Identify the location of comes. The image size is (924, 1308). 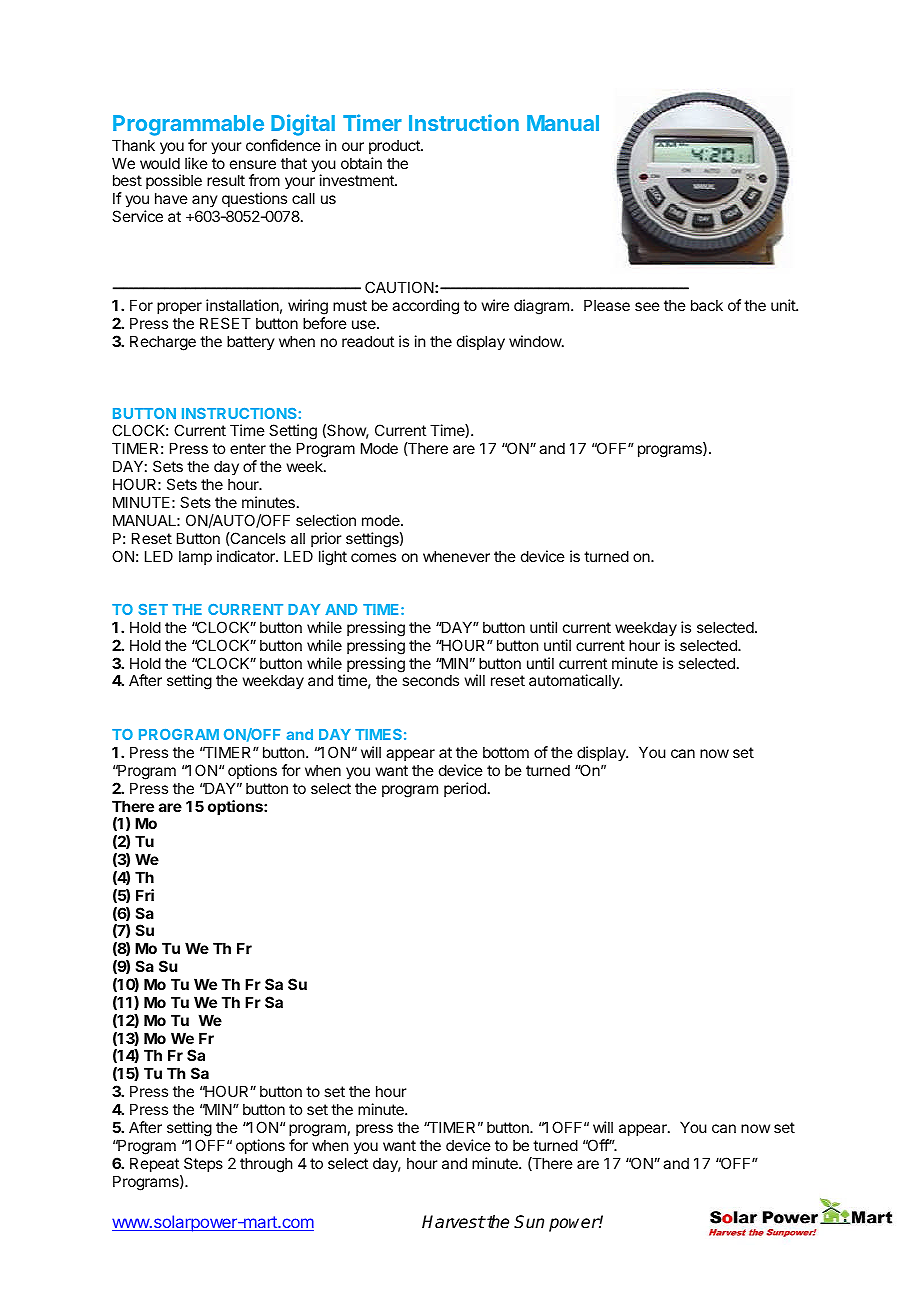
(373, 557).
